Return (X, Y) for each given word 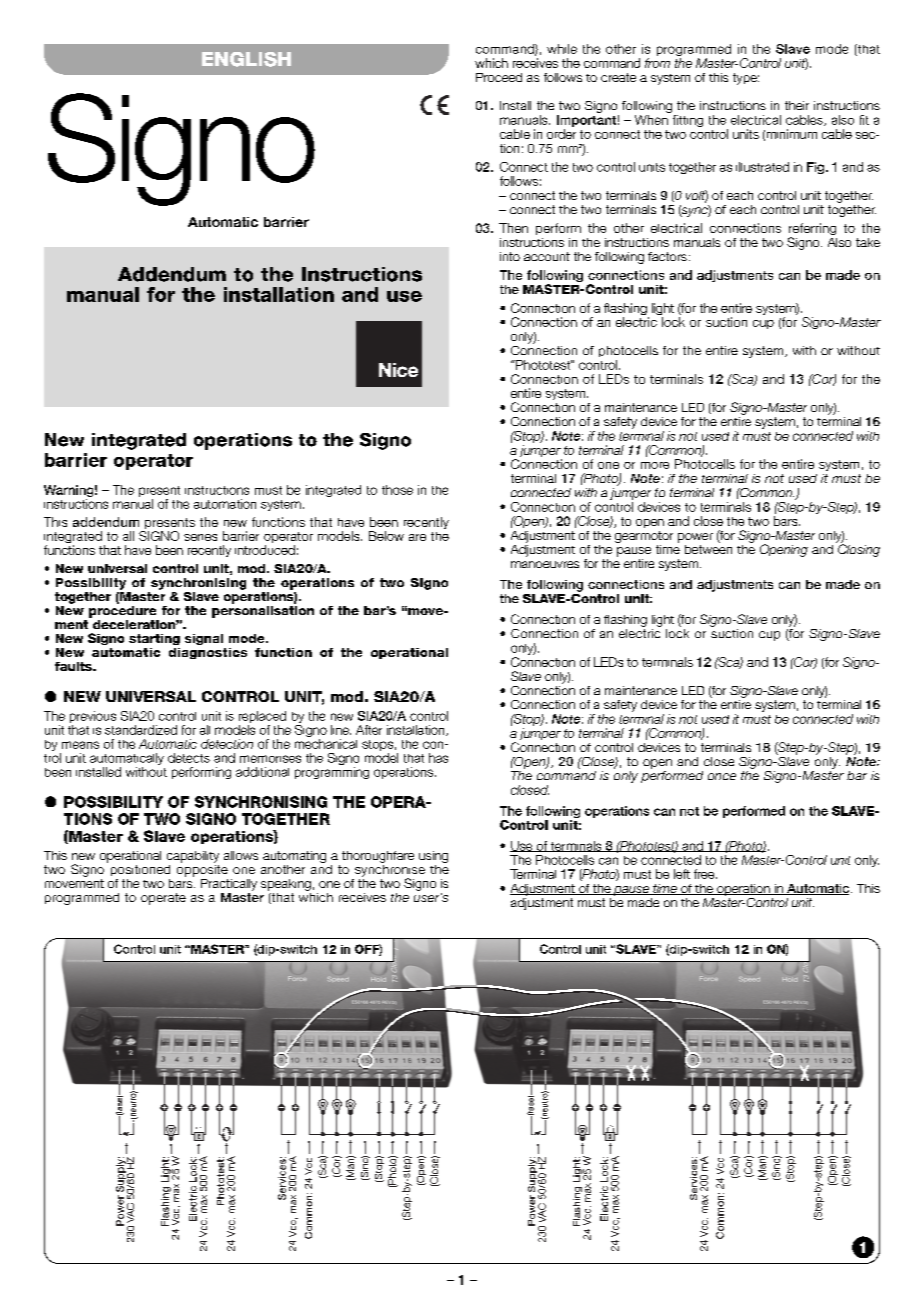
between (708, 548)
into (510, 256)
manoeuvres (545, 564)
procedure (122, 610)
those (397, 490)
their (797, 105)
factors (667, 256)
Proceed (499, 77)
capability (193, 857)
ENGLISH (246, 59)
